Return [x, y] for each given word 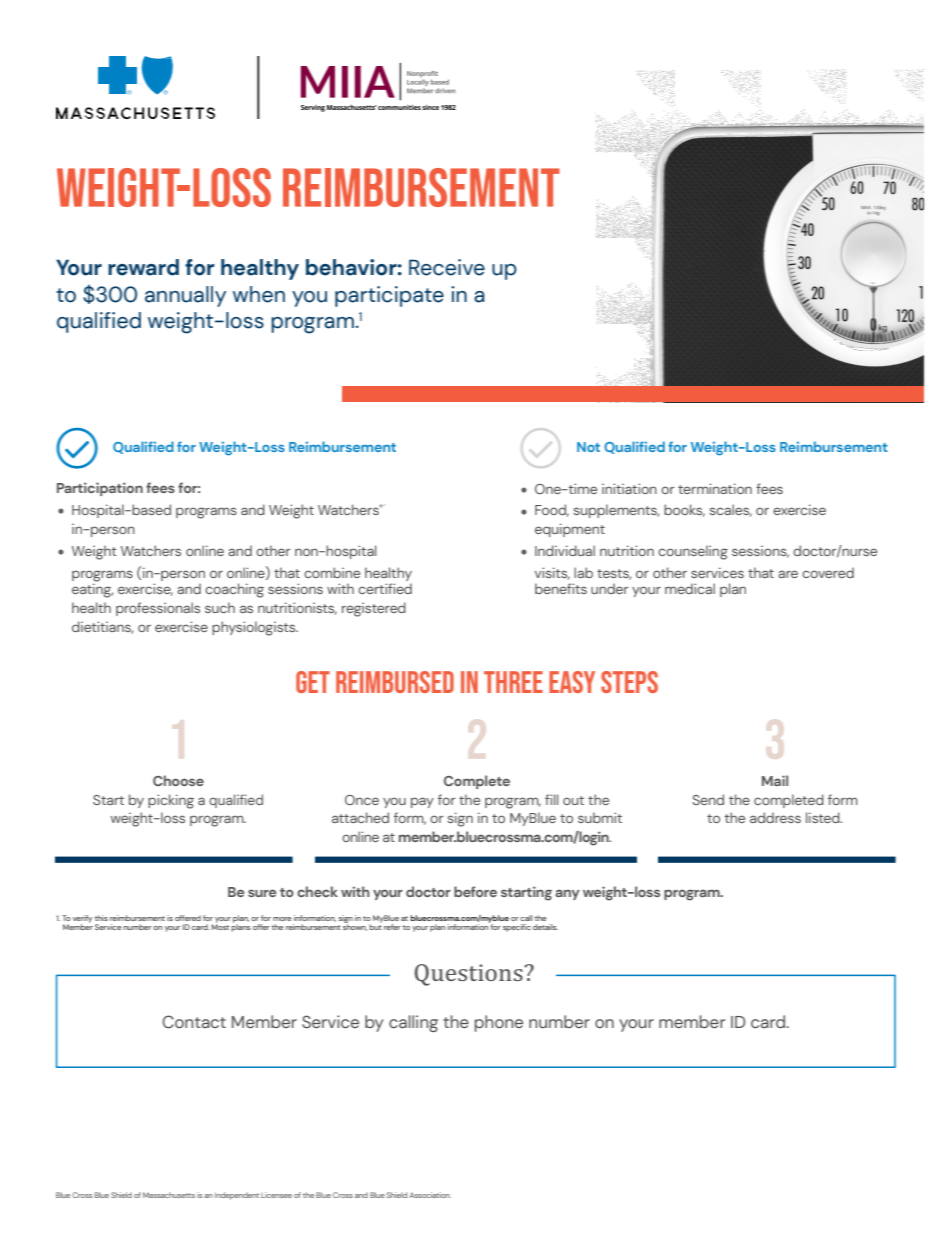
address [775, 817]
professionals [158, 609]
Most [220, 926]
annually [185, 296]
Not [588, 447]
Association [430, 1195]
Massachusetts [169, 1195]
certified [385, 588]
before [475, 891]
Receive [447, 267]
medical [690, 588]
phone [499, 1023]
